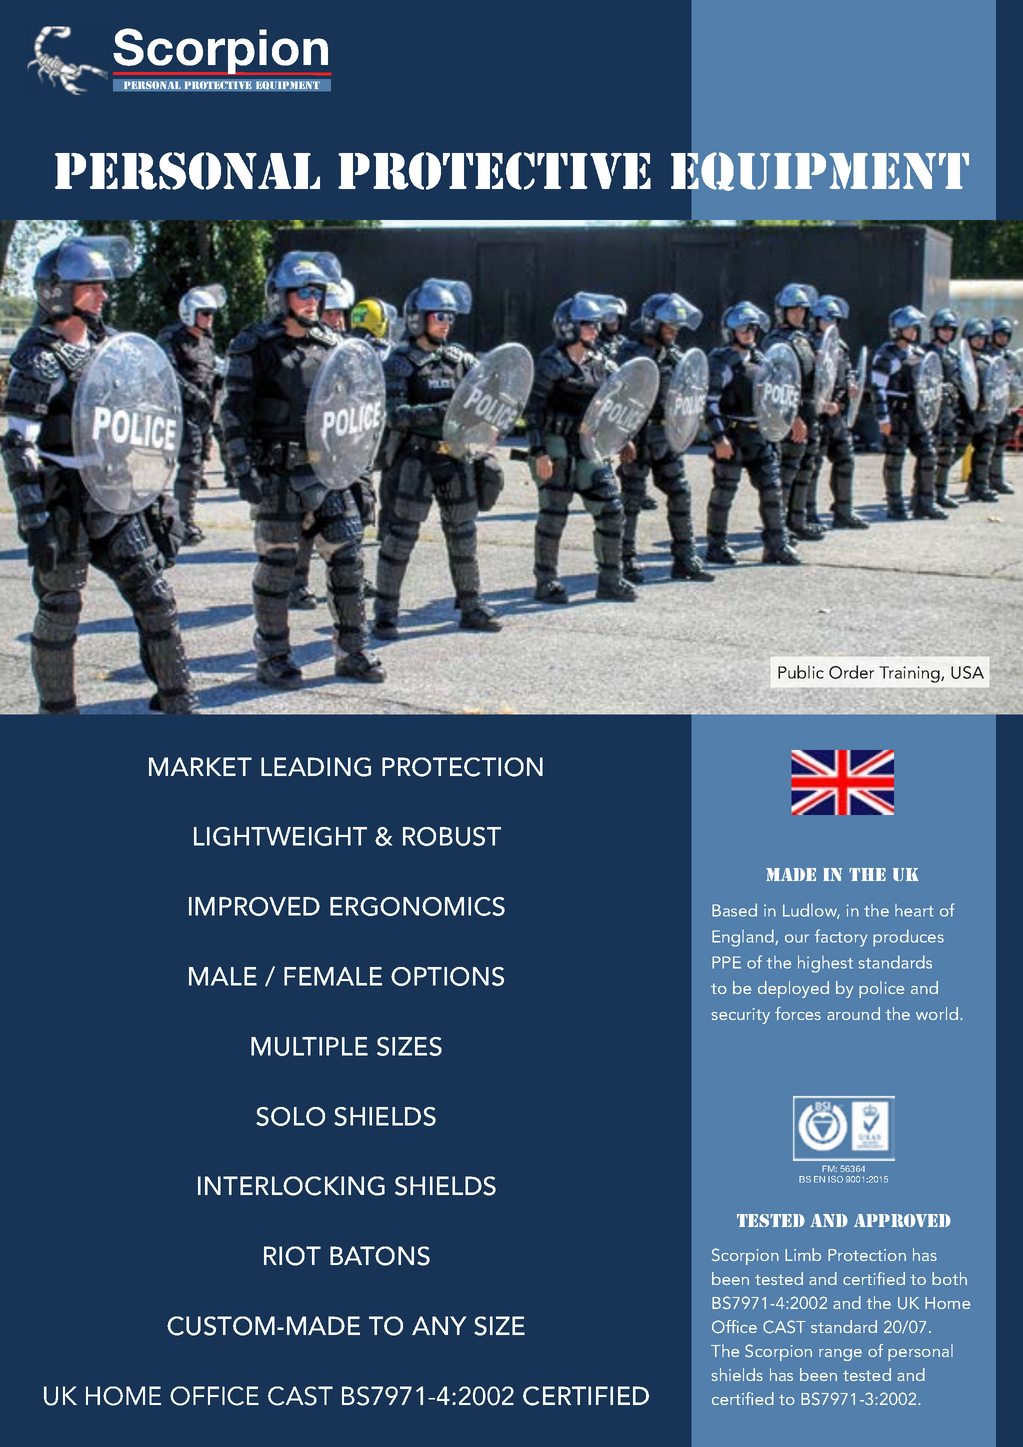 This screenshot has height=1447, width=1023. Describe the element at coordinates (741, 1016) in the screenshot. I see `security` at that location.
